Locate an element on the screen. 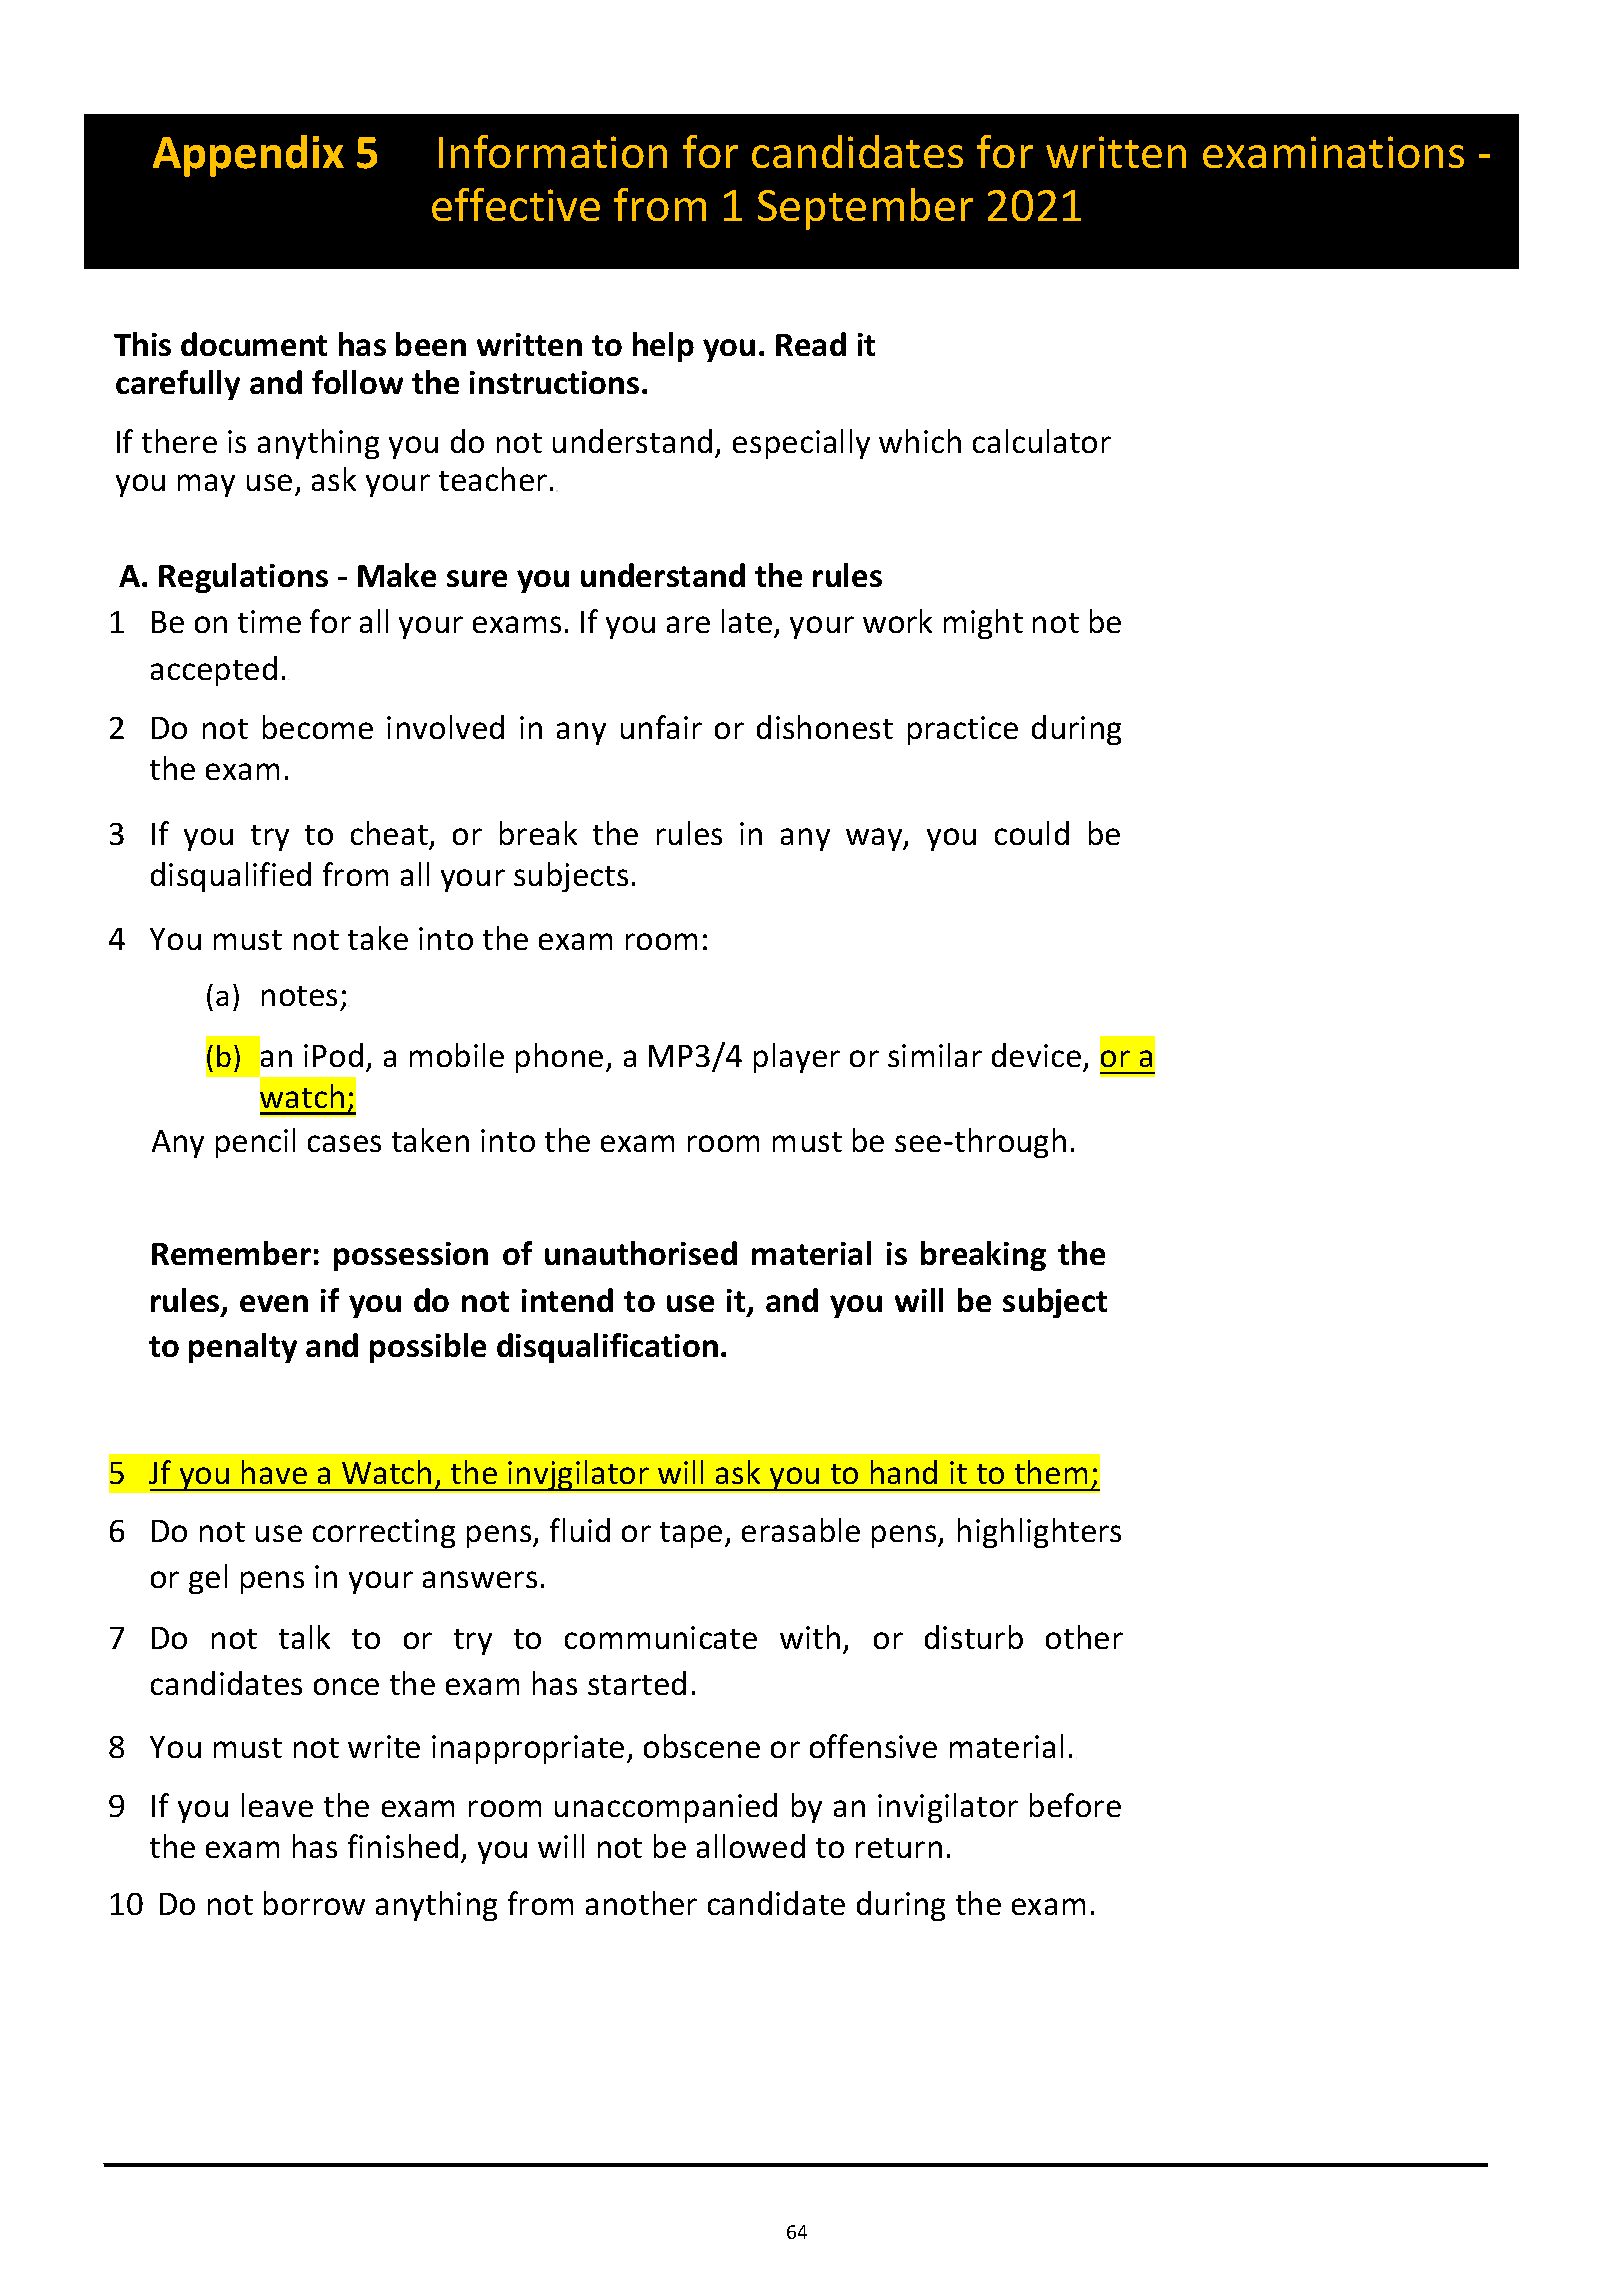 Image resolution: width=1608 pixels, height=2273 pixels. fluid is located at coordinates (580, 1530).
